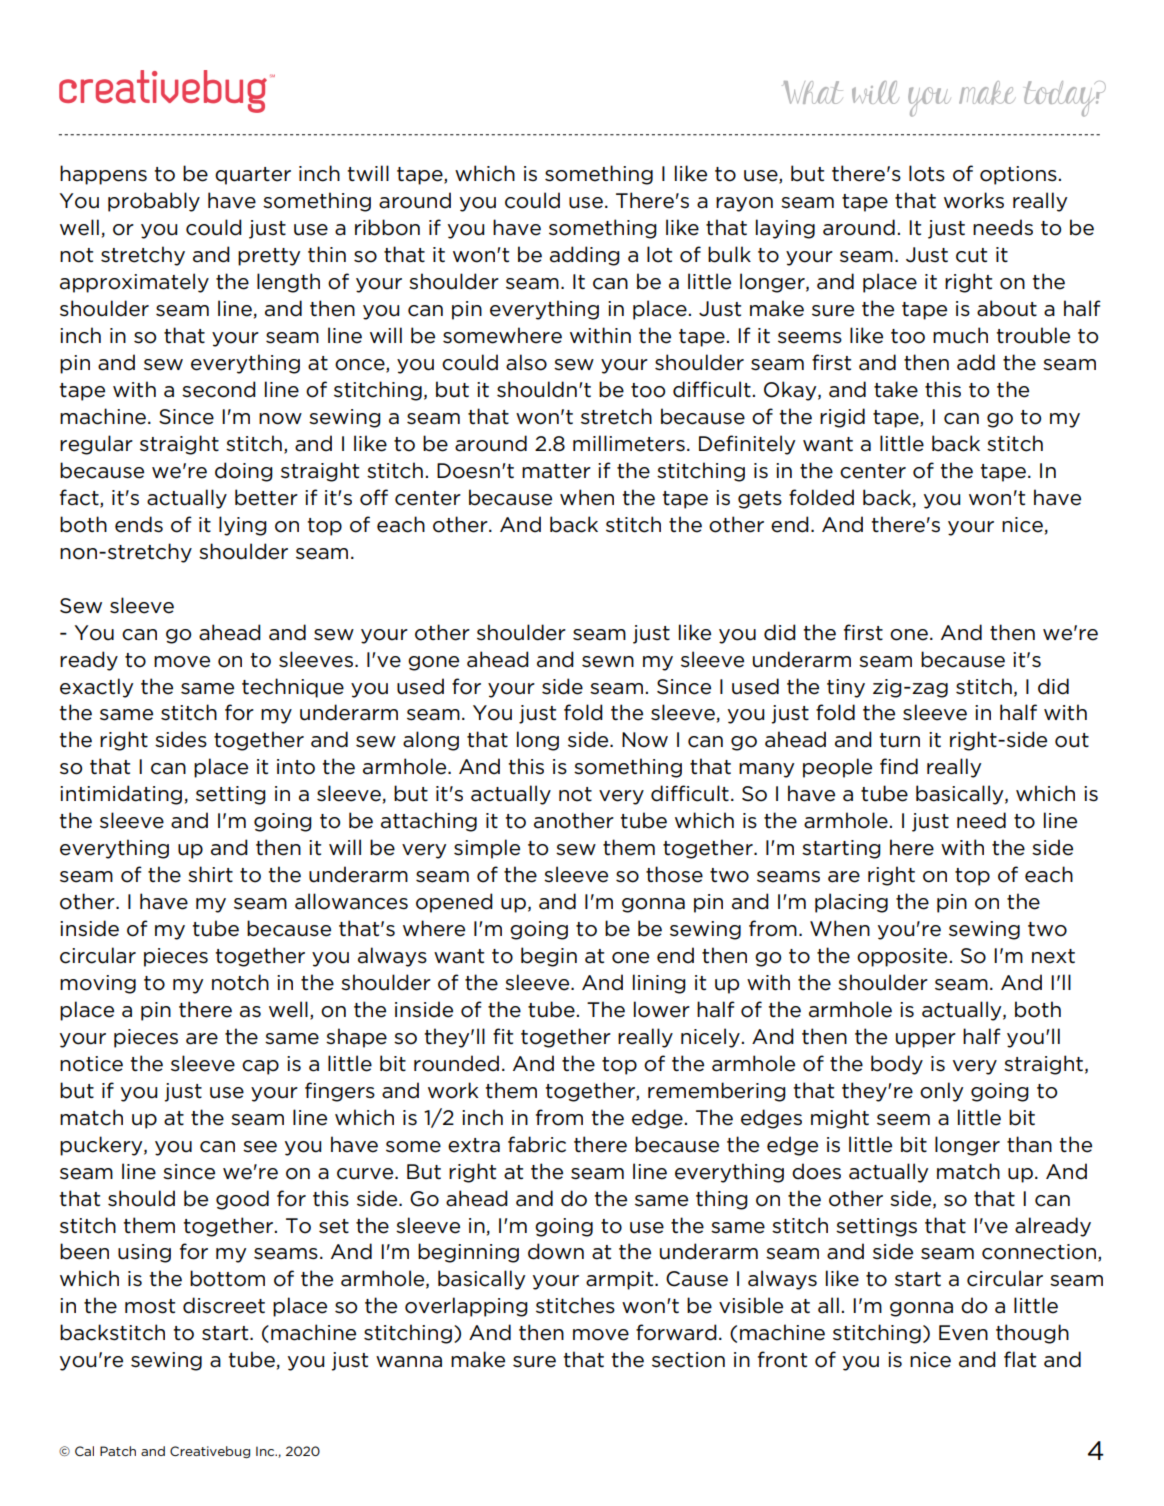  Describe the element at coordinates (688, 1360) in the screenshot. I see `section` at that location.
